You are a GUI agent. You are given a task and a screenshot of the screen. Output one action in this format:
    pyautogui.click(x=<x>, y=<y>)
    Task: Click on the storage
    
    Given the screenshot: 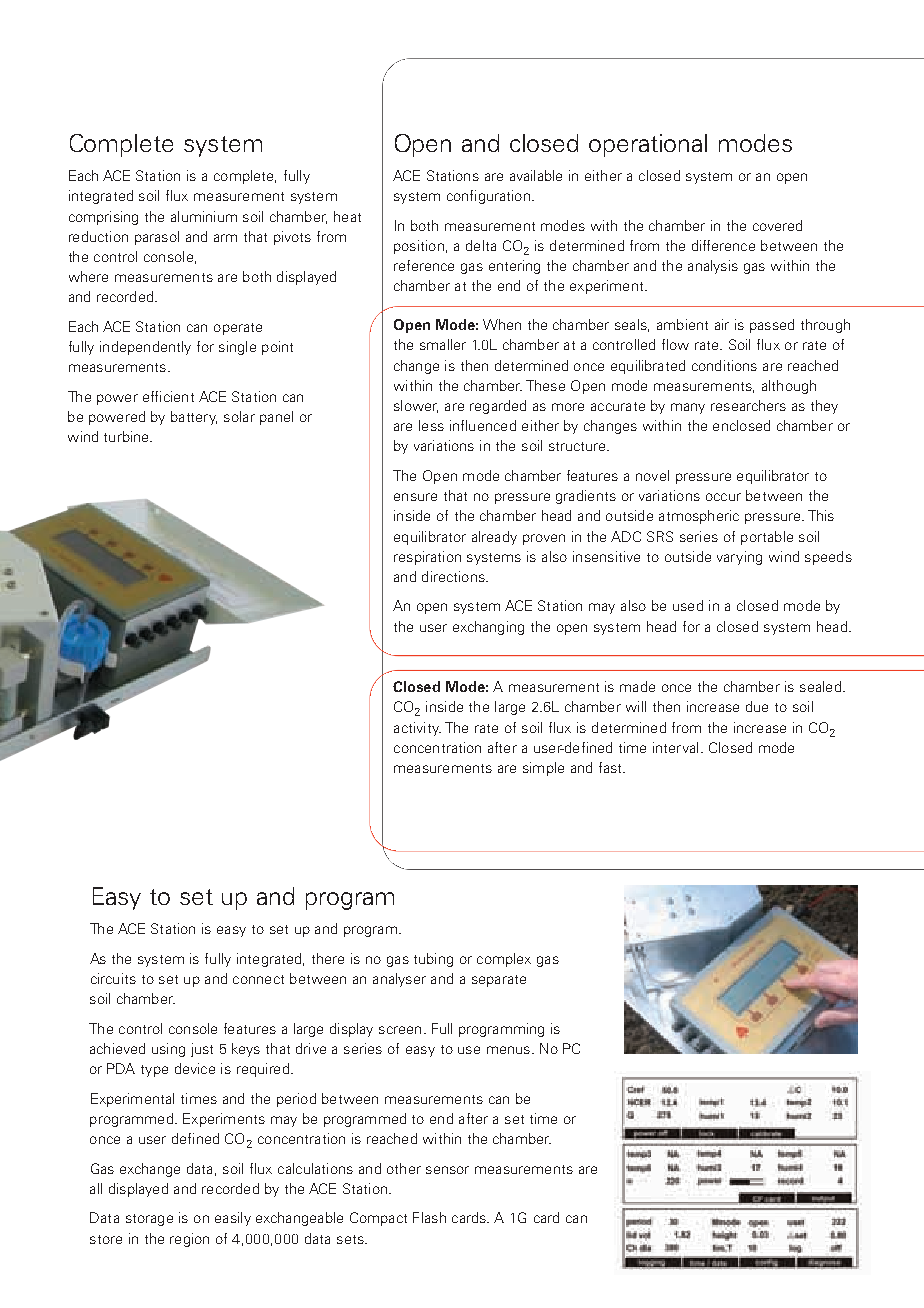 What is the action you would take?
    pyautogui.click(x=149, y=1220)
